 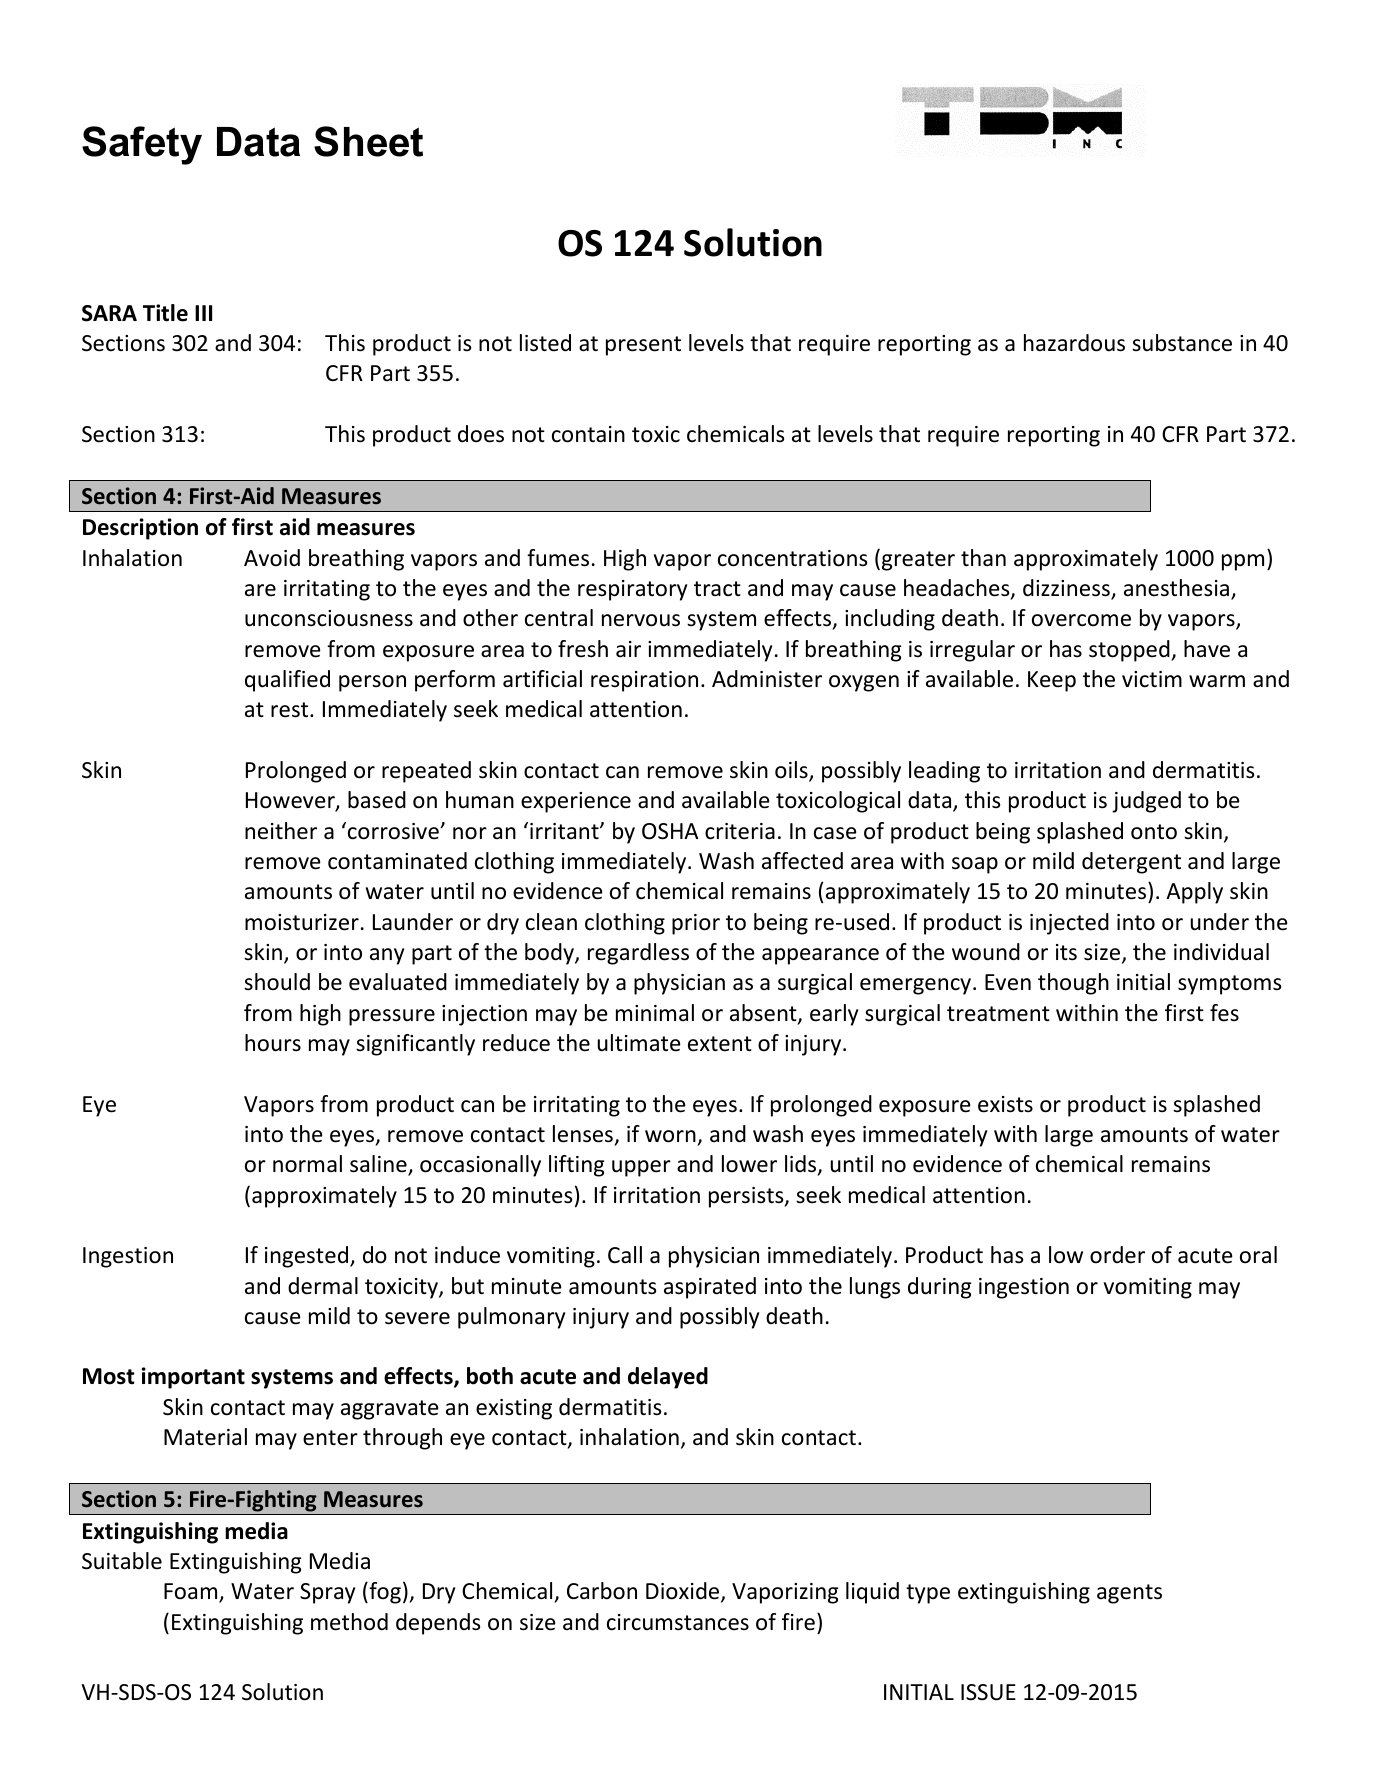 I want to click on hazardous, so click(x=1074, y=343).
